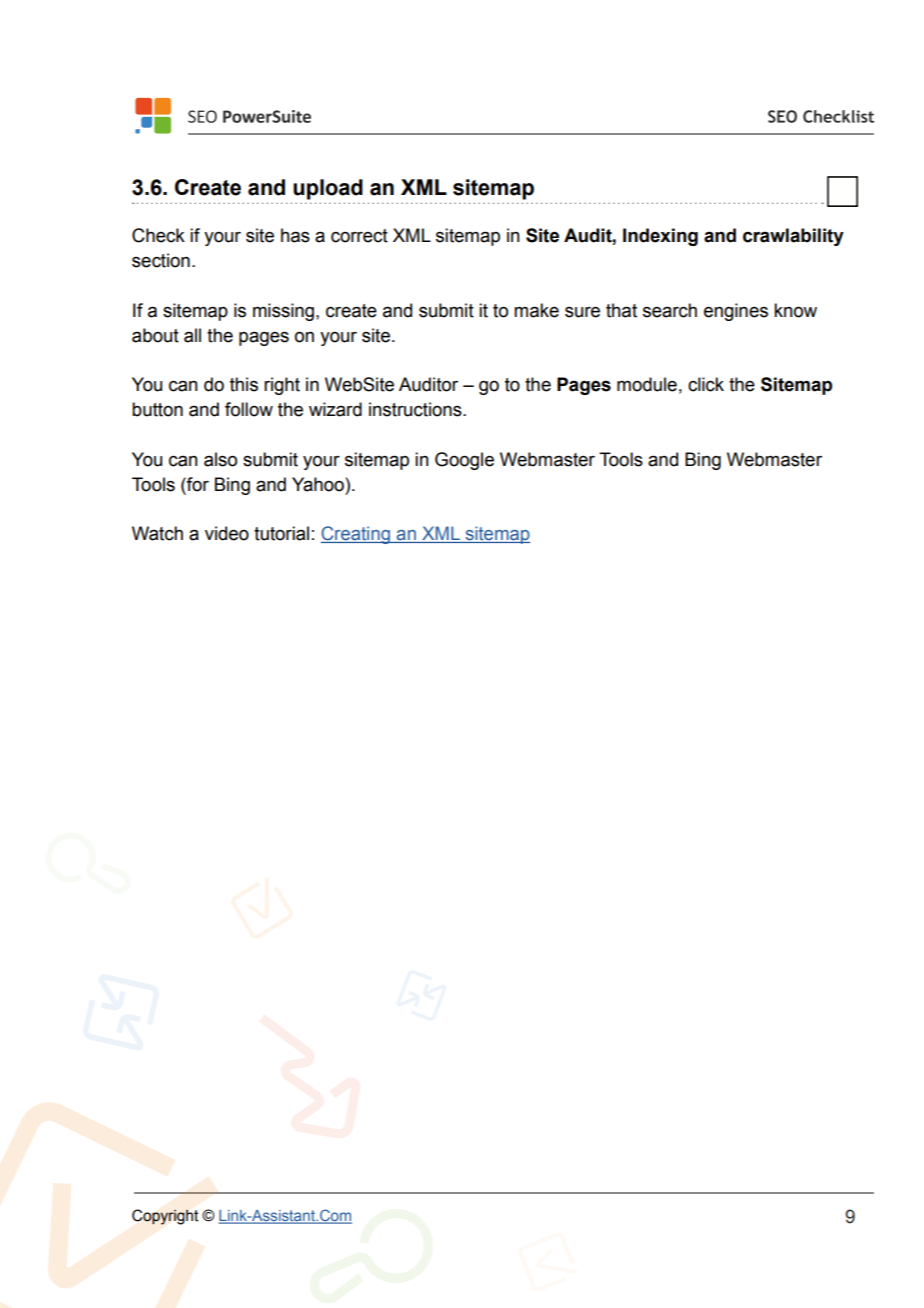  Describe the element at coordinates (161, 260) in the screenshot. I see `section` at that location.
